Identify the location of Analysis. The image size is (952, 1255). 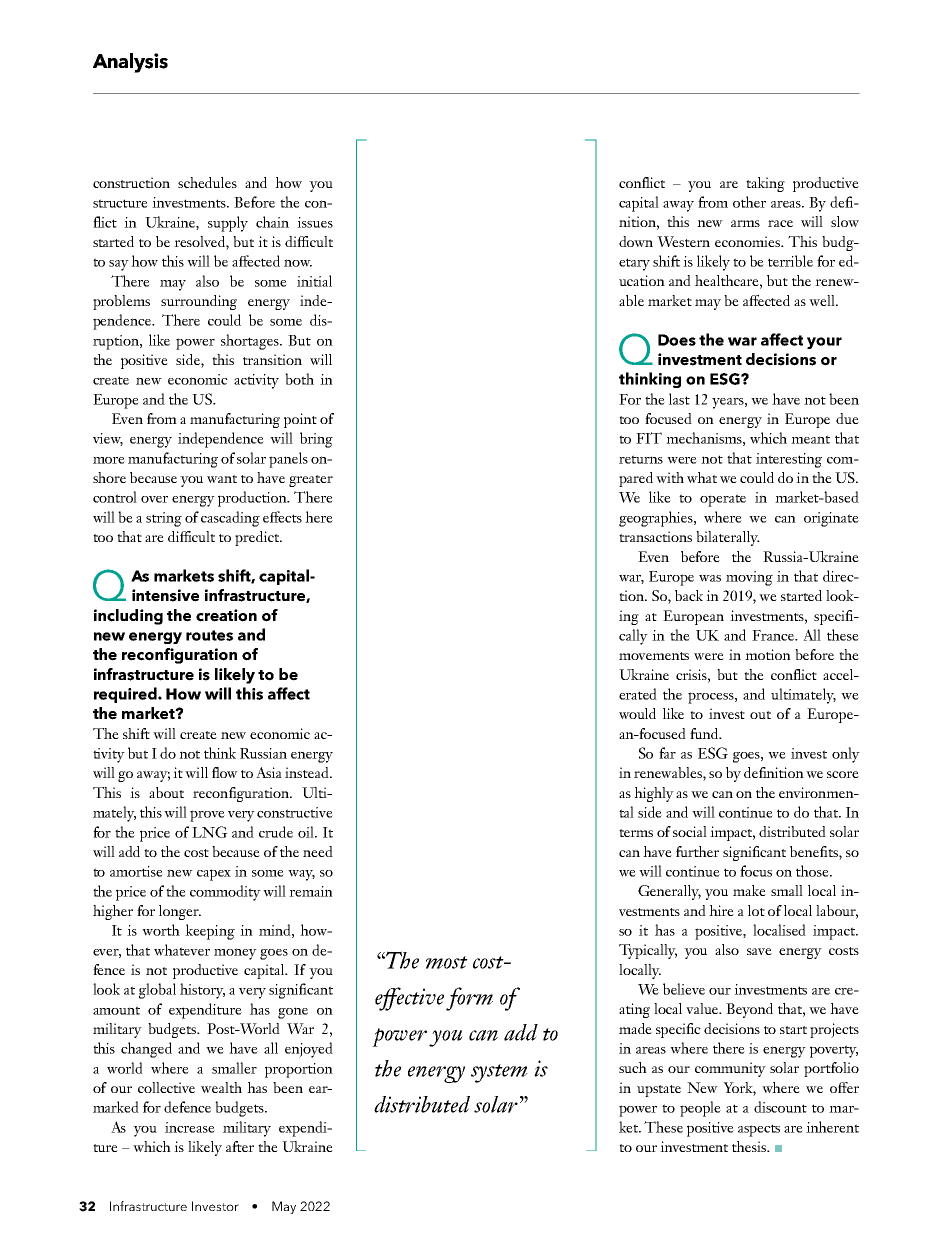
(130, 63).
